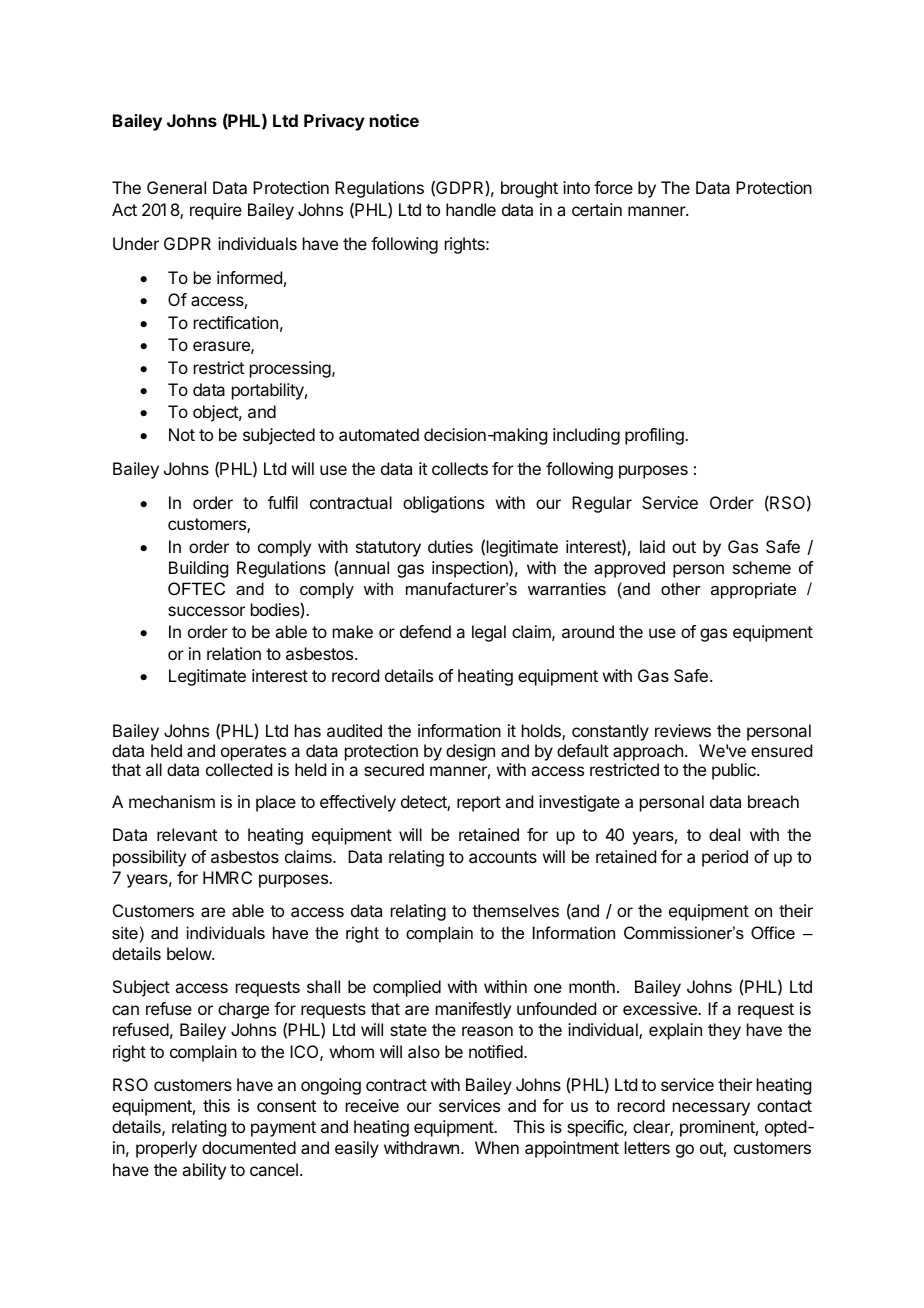 The width and height of the screenshot is (924, 1308). Describe the element at coordinates (470, 752) in the screenshot. I see `design` at that location.
